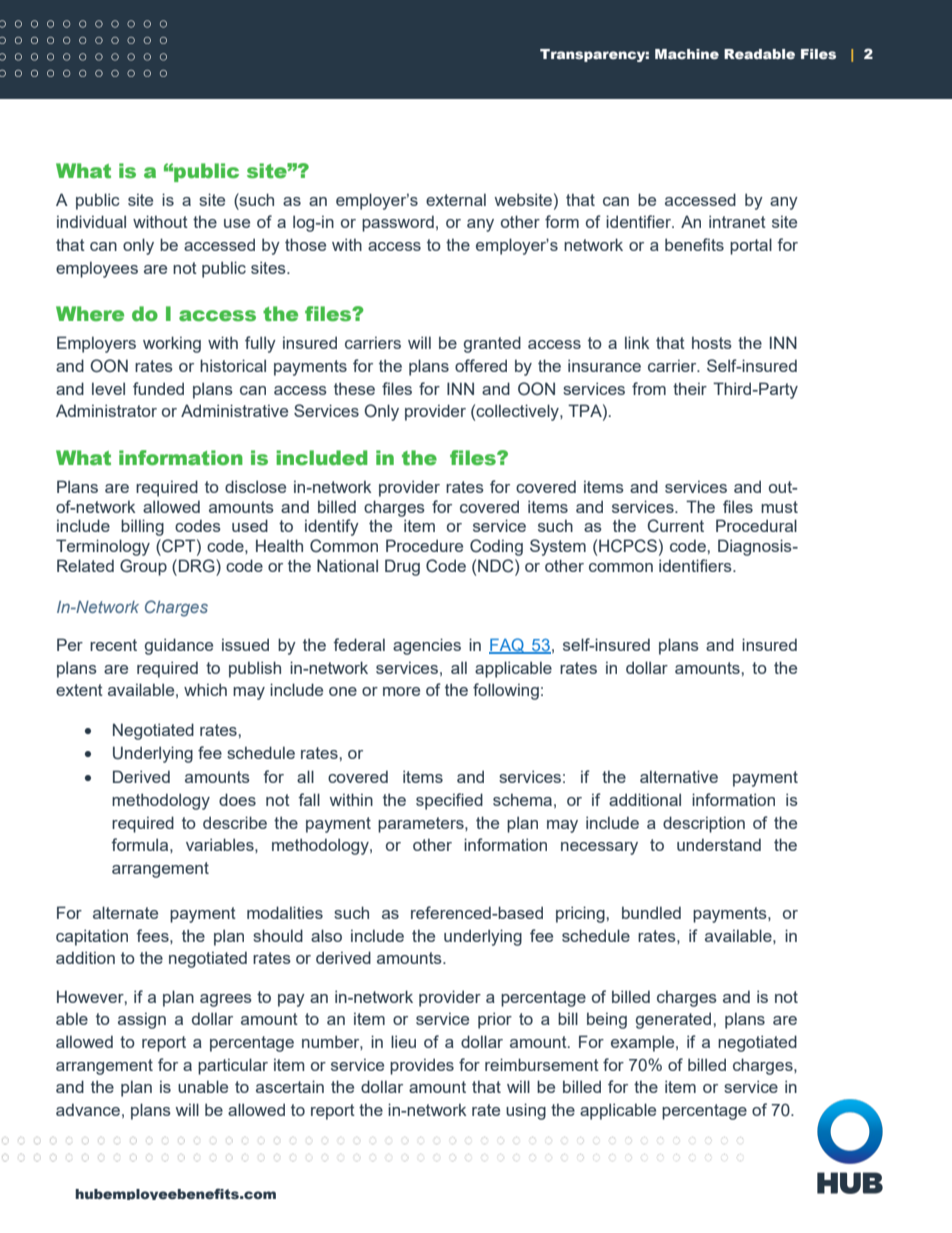  Describe the element at coordinates (456, 199) in the screenshot. I see `external` at that location.
